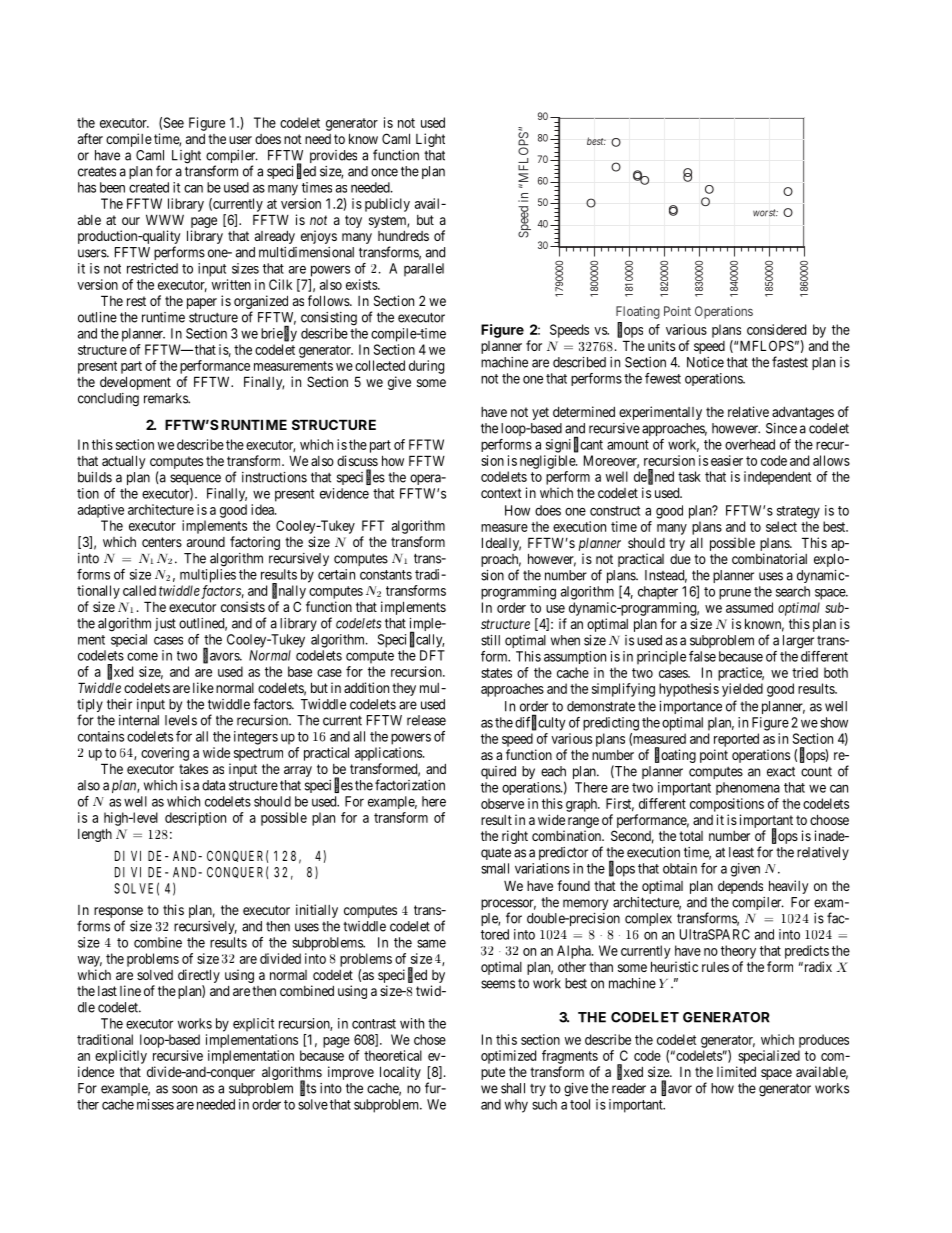 This document has width=952, height=1233. What do you see at coordinates (149, 187) in the document?
I see `created` at bounding box center [149, 187].
